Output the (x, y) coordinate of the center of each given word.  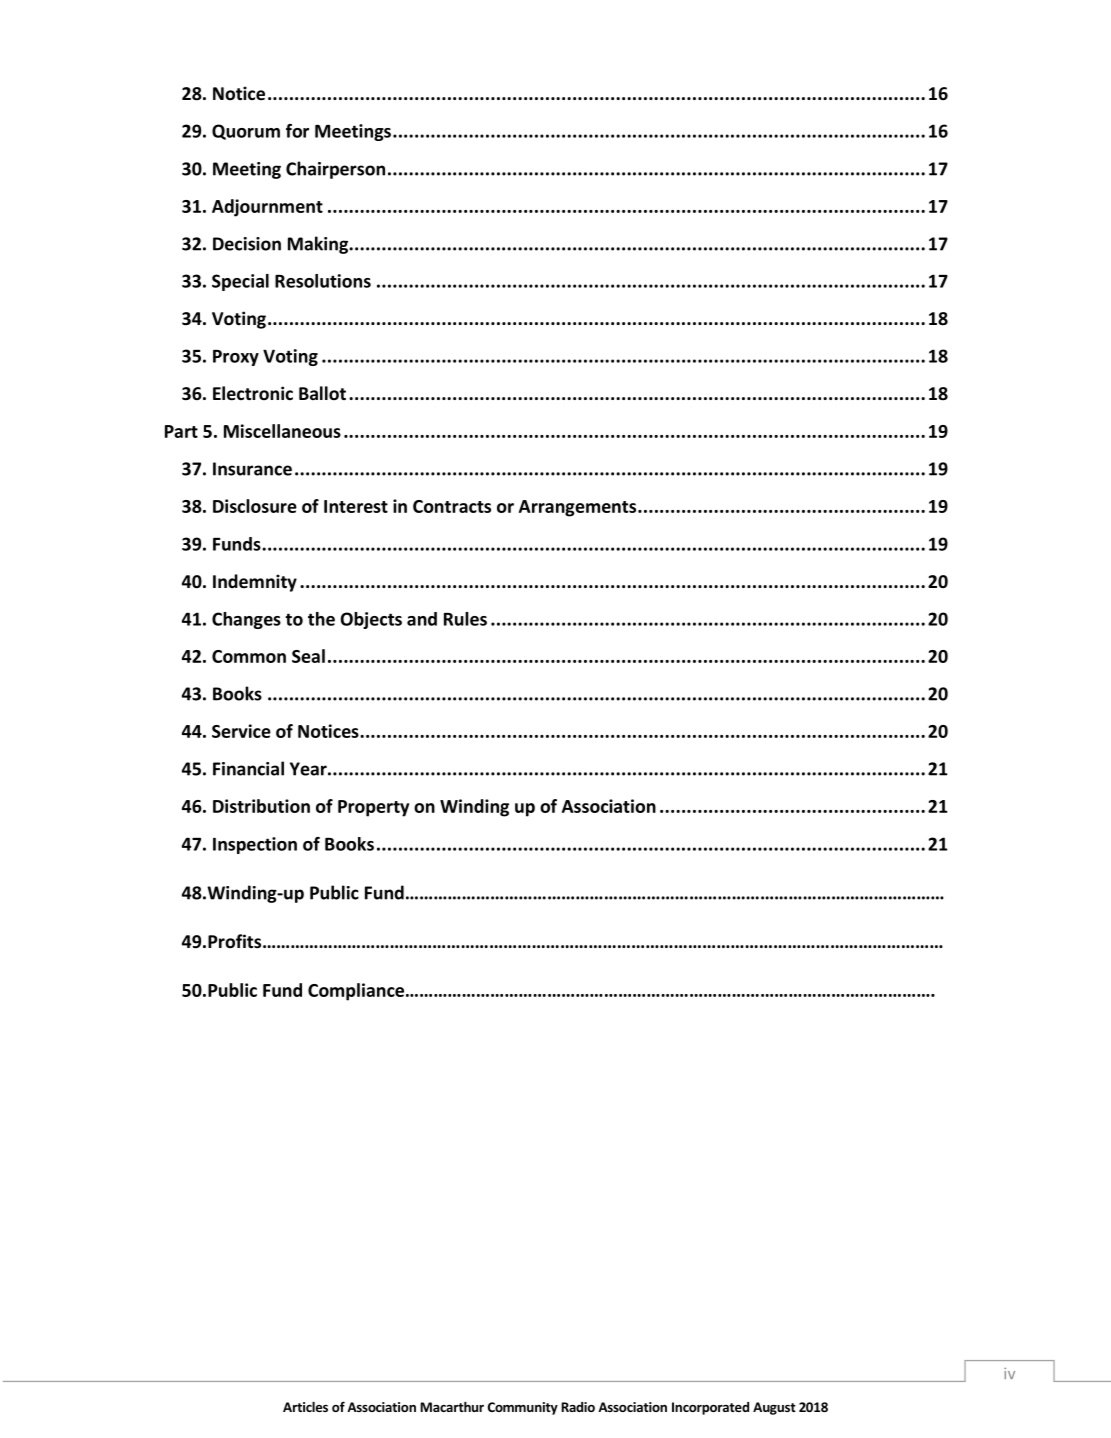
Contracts (452, 506)
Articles (305, 1407)
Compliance (356, 992)
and (422, 619)
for (297, 131)
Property (373, 808)
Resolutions (323, 281)
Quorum (246, 132)
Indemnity (255, 583)
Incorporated (710, 1408)
